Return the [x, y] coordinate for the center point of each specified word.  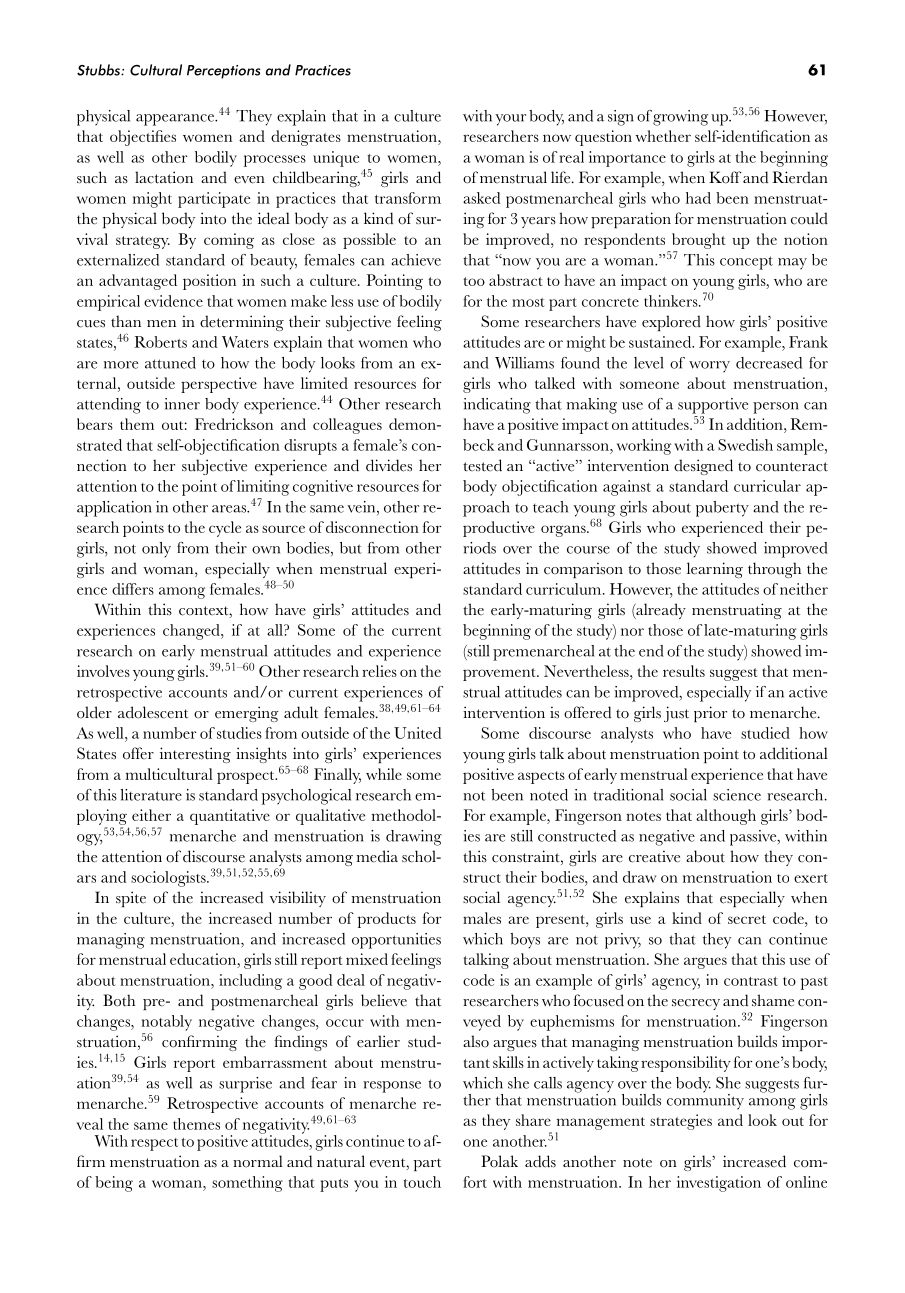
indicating [497, 406]
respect [154, 1144]
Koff [725, 177]
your [510, 120]
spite [131, 899]
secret [747, 919]
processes [275, 161]
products [387, 920]
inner [182, 404]
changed [192, 632]
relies [379, 671]
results [684, 671]
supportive [713, 406]
